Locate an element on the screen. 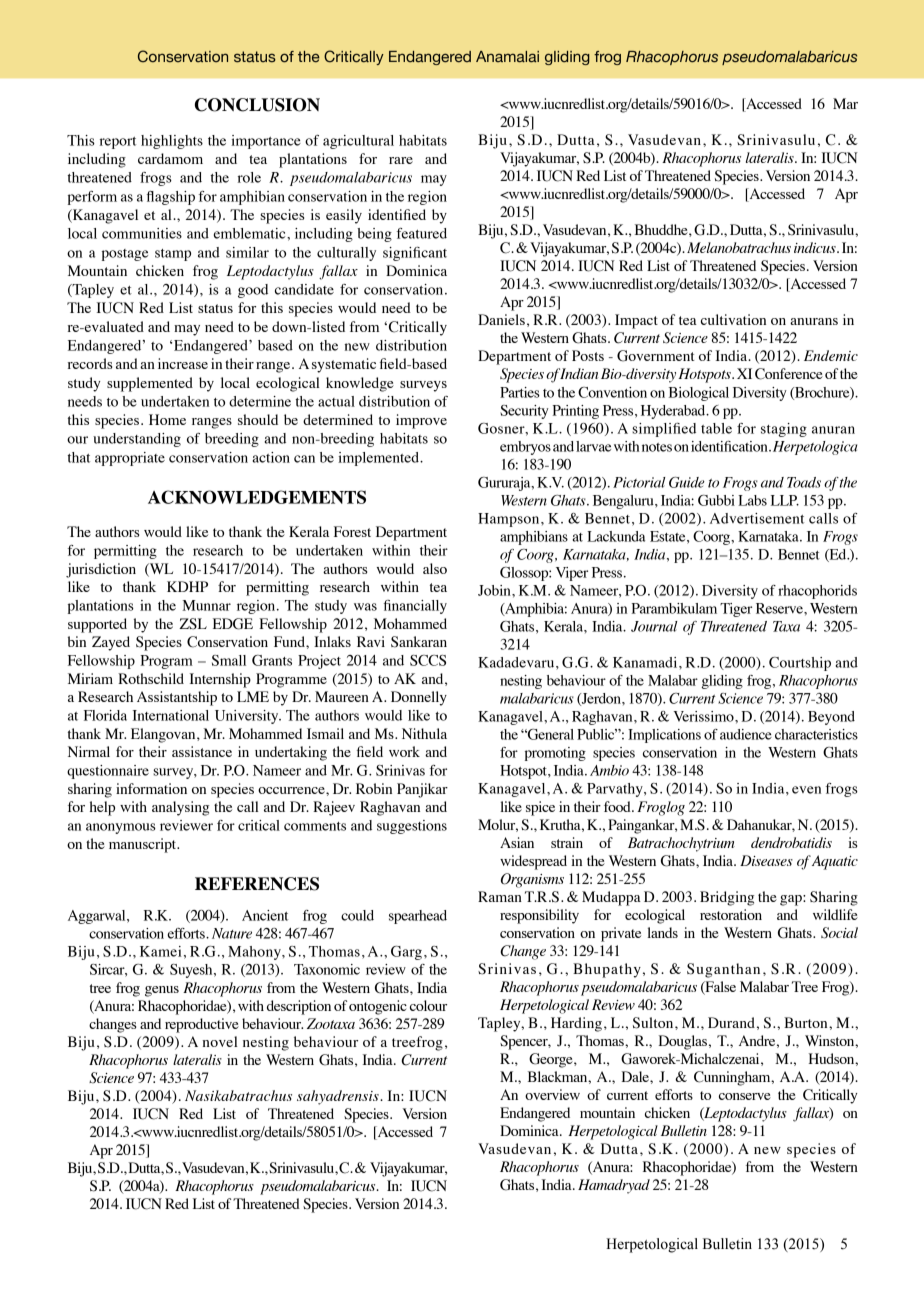 This screenshot has width=924, height=1308. highlights is located at coordinates (172, 142).
